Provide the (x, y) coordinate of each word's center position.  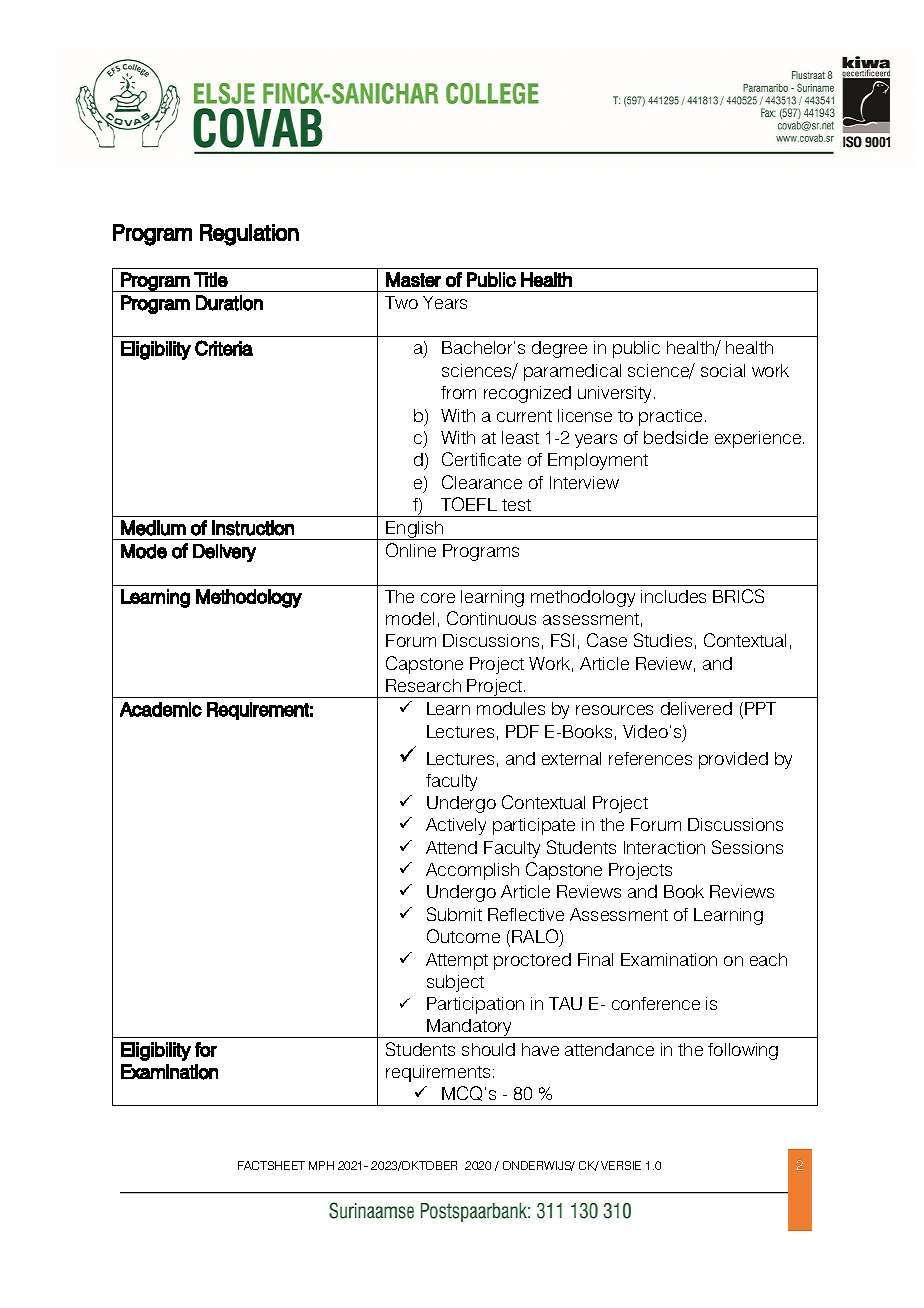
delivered (696, 708)
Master (413, 279)
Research (423, 685)
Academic (161, 709)
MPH (321, 1165)
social (723, 370)
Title (211, 279)
